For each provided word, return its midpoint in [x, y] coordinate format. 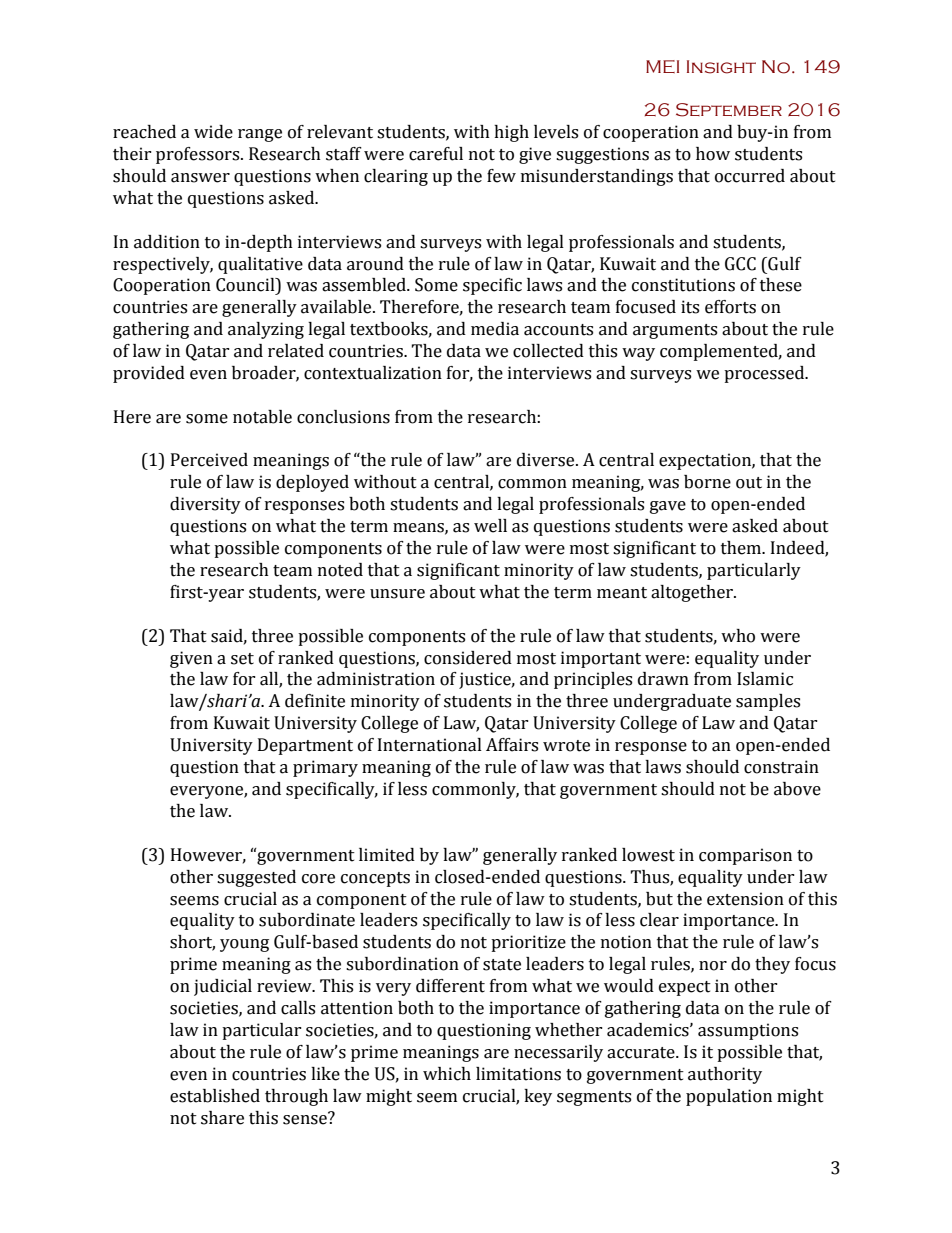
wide [213, 132]
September [729, 110]
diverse [547, 460]
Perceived [209, 460]
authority [725, 1075]
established [215, 1096]
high [511, 133]
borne [707, 482]
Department [305, 746]
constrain [781, 767]
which [447, 1074]
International [430, 745]
